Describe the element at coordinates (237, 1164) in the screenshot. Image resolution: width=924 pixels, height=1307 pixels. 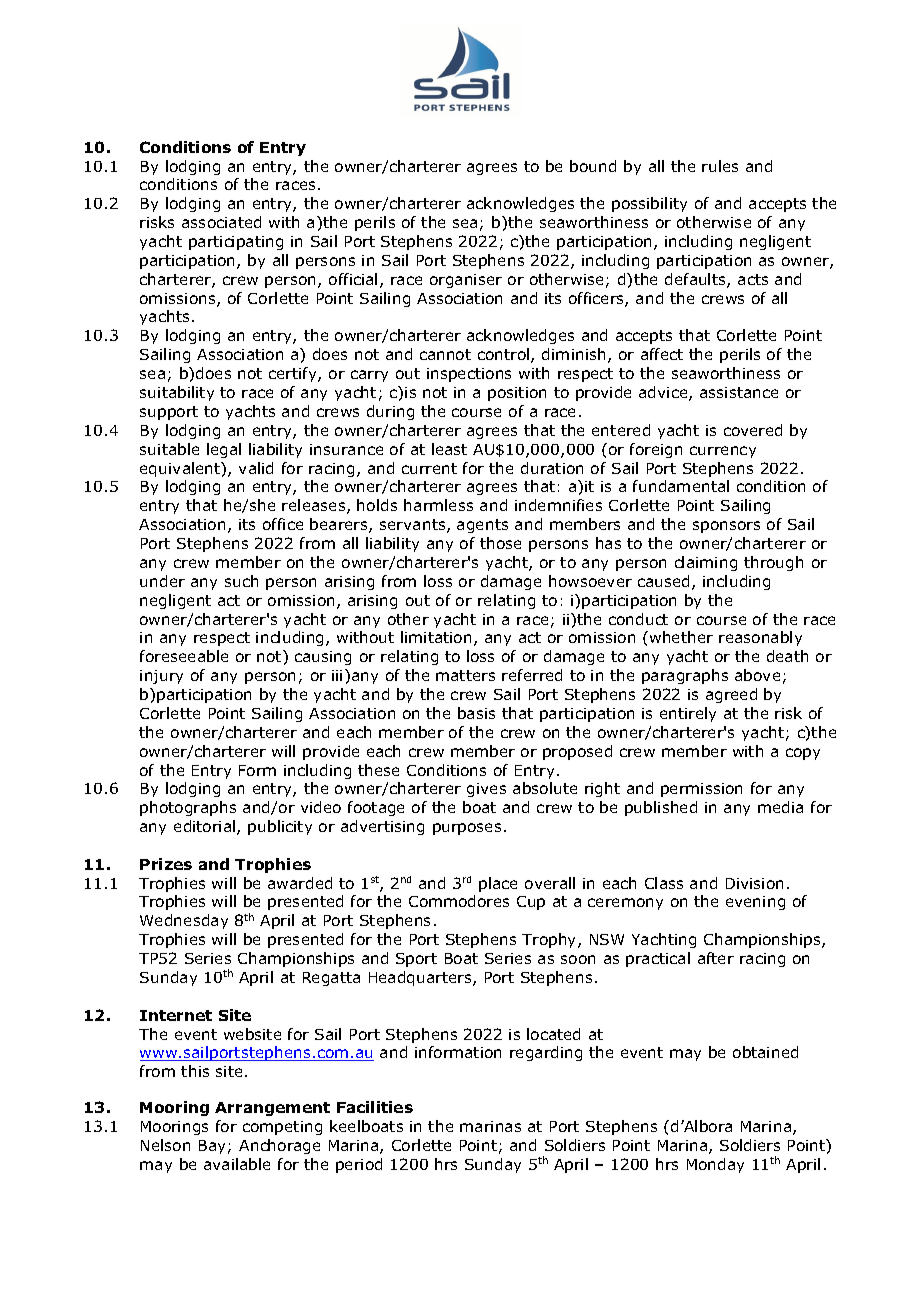
I see `available` at that location.
